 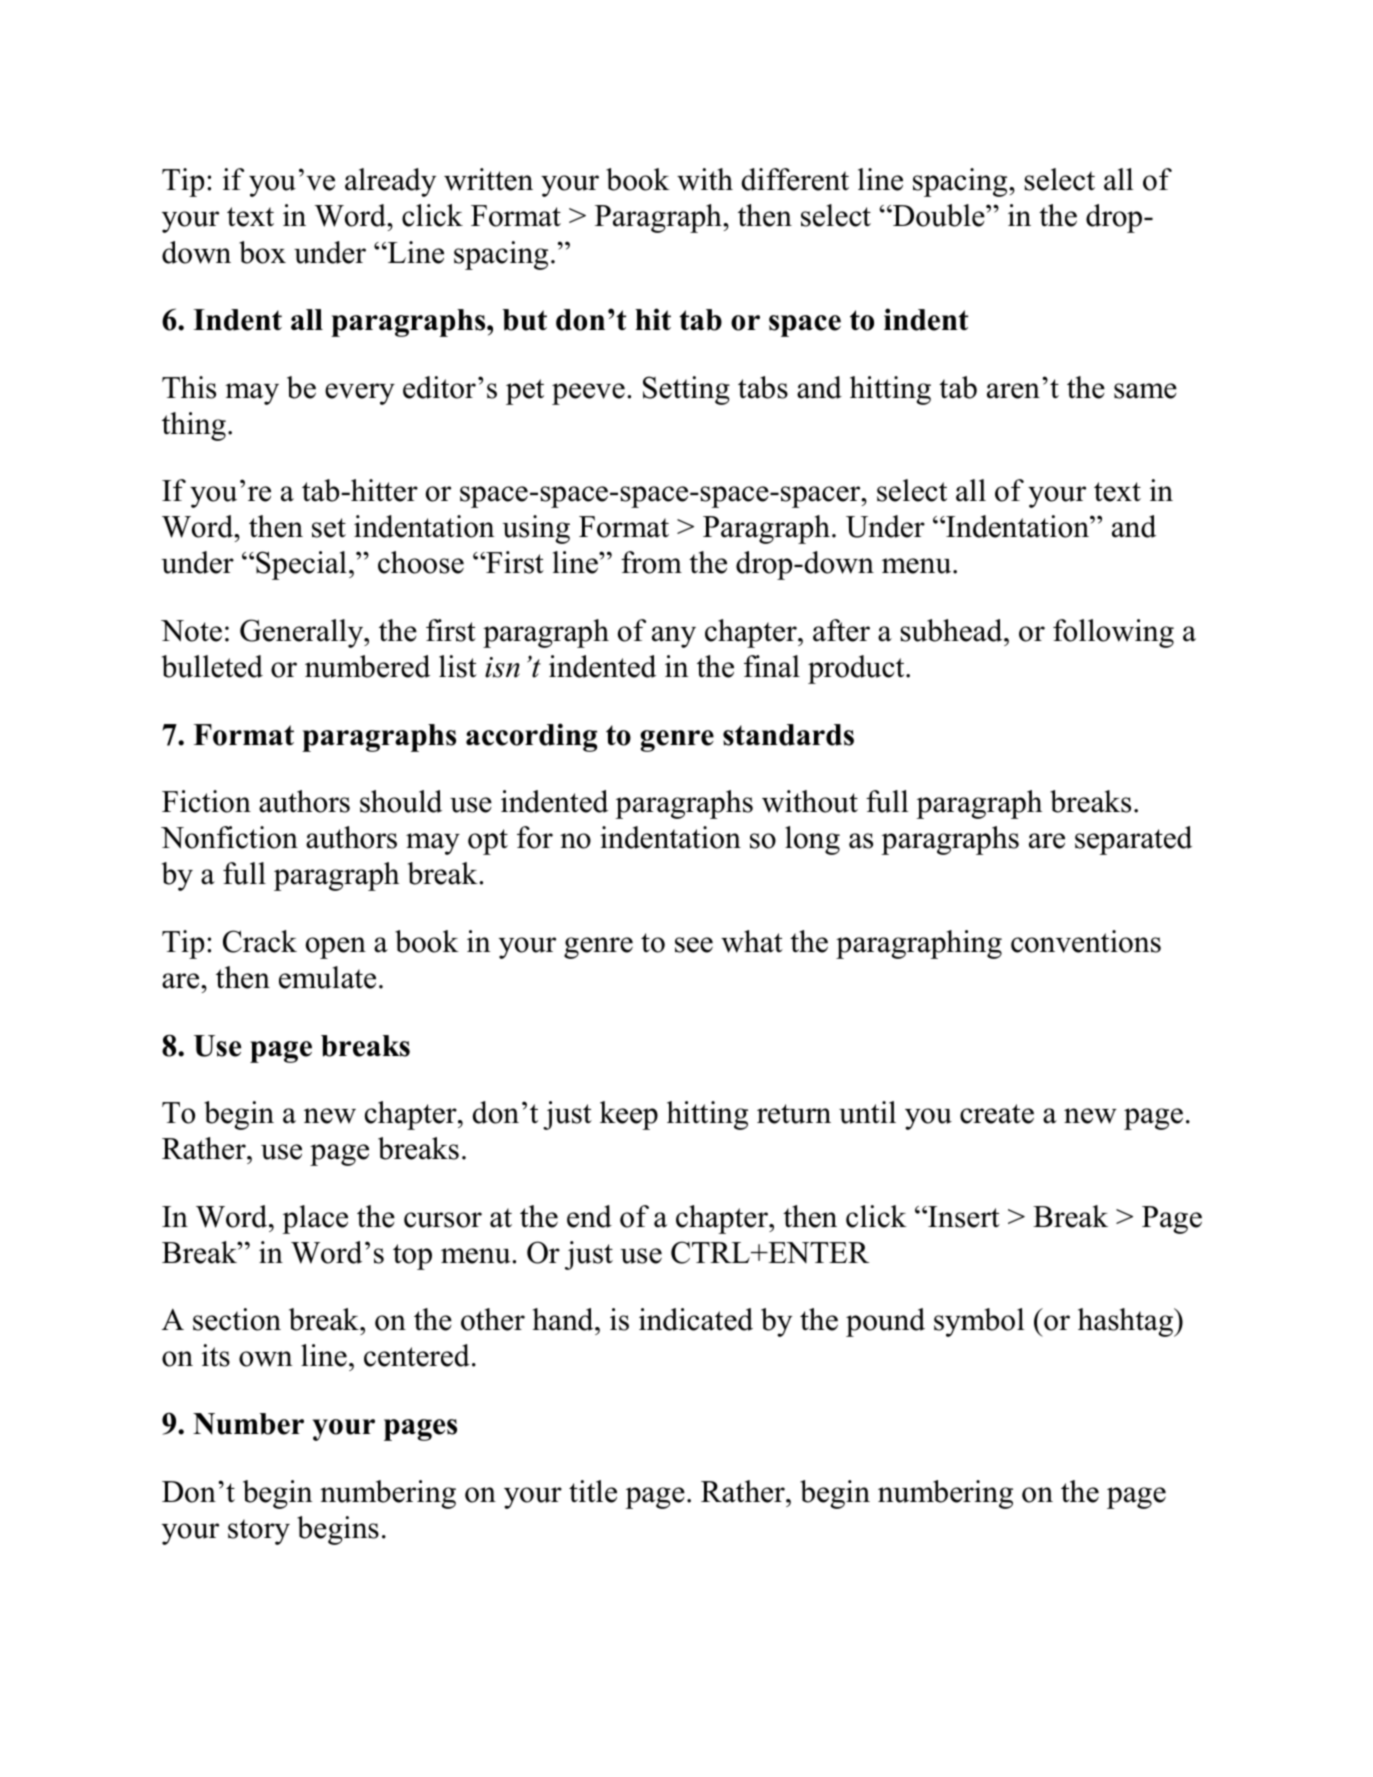 What do you see at coordinates (593, 1491) in the screenshot?
I see `title` at bounding box center [593, 1491].
